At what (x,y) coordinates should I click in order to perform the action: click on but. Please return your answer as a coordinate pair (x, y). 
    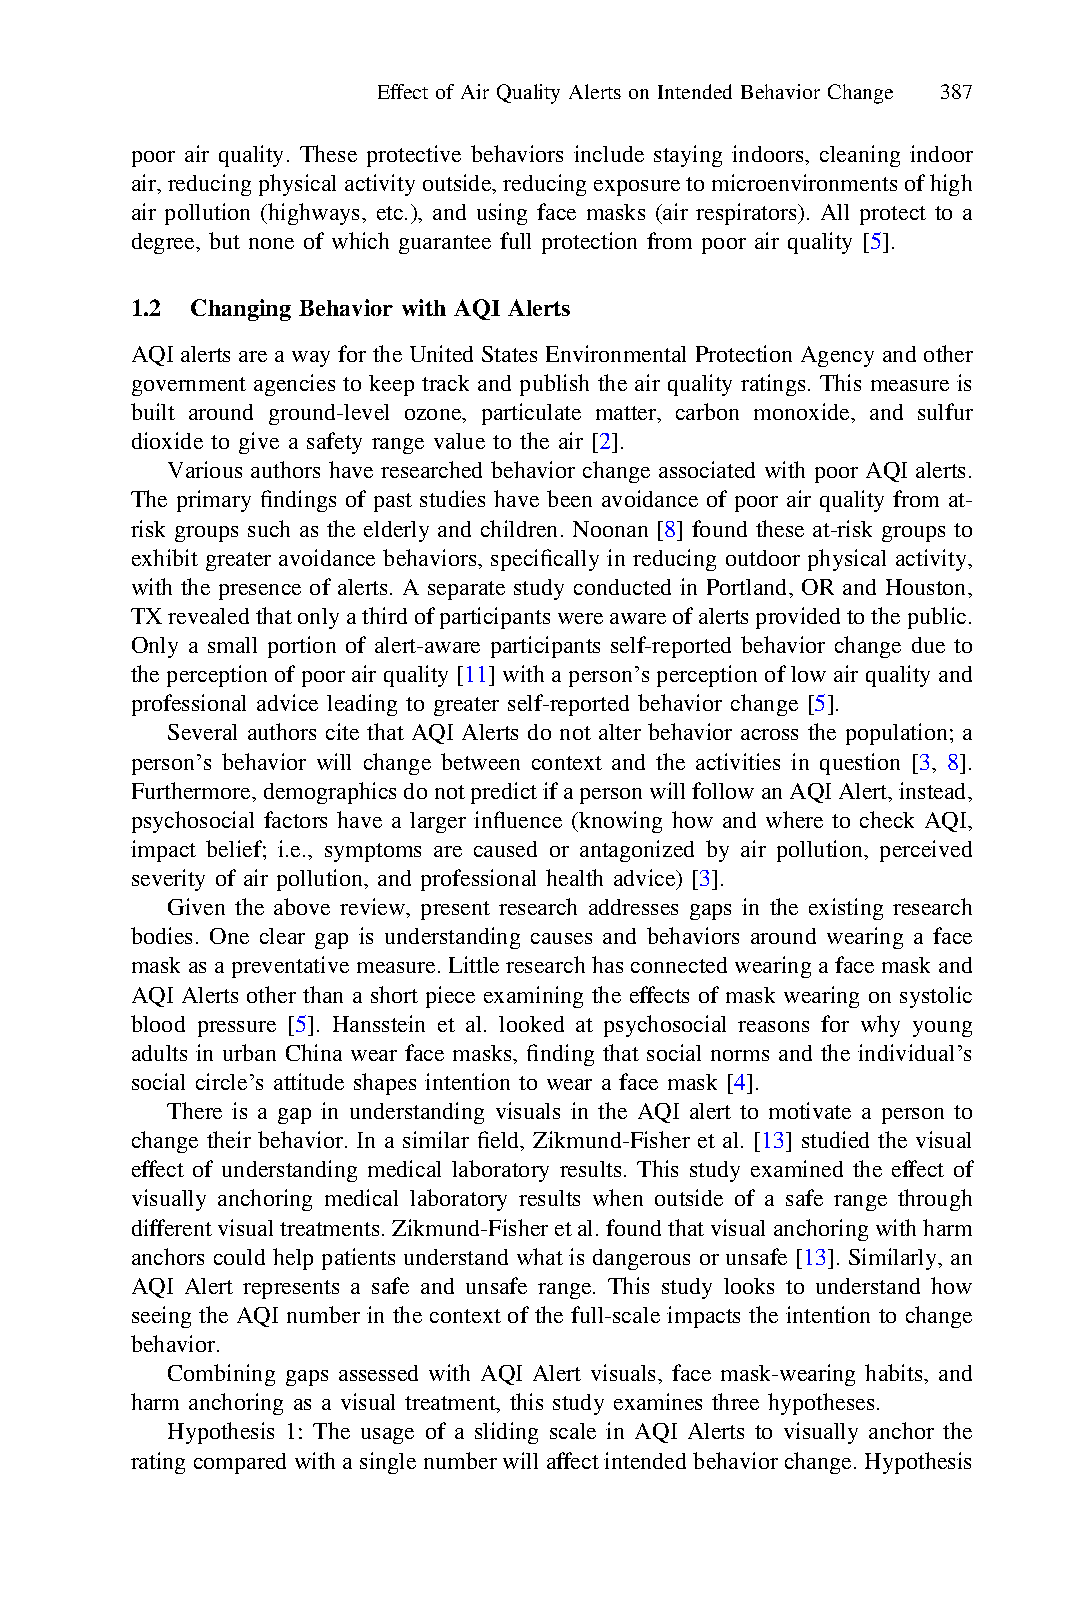
    Looking at the image, I should click on (224, 240).
